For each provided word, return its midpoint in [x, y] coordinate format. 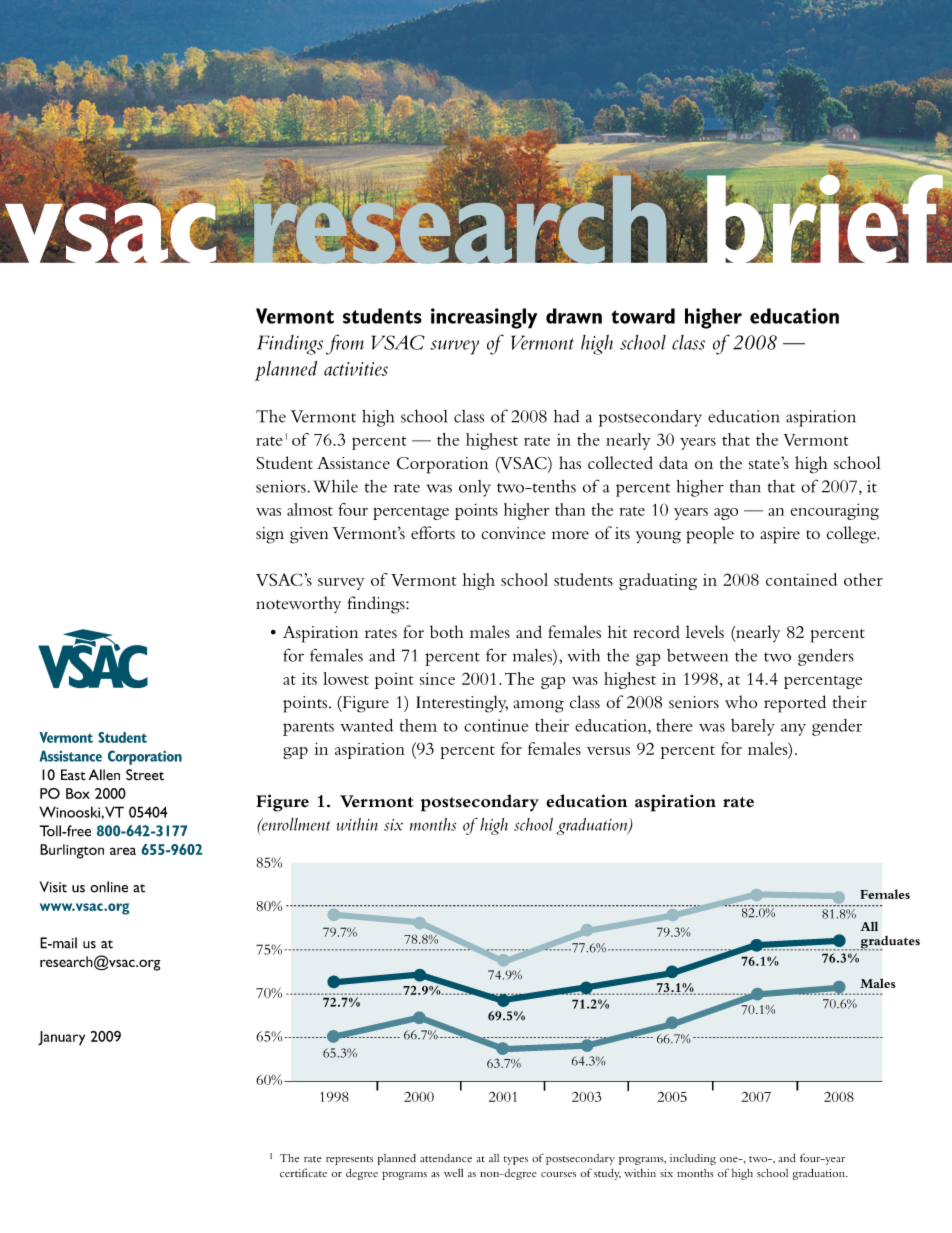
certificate [303, 1172]
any [793, 730]
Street [145, 775]
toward [643, 316]
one [730, 1160]
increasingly [484, 318]
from [345, 344]
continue [496, 725]
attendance [446, 1158]
